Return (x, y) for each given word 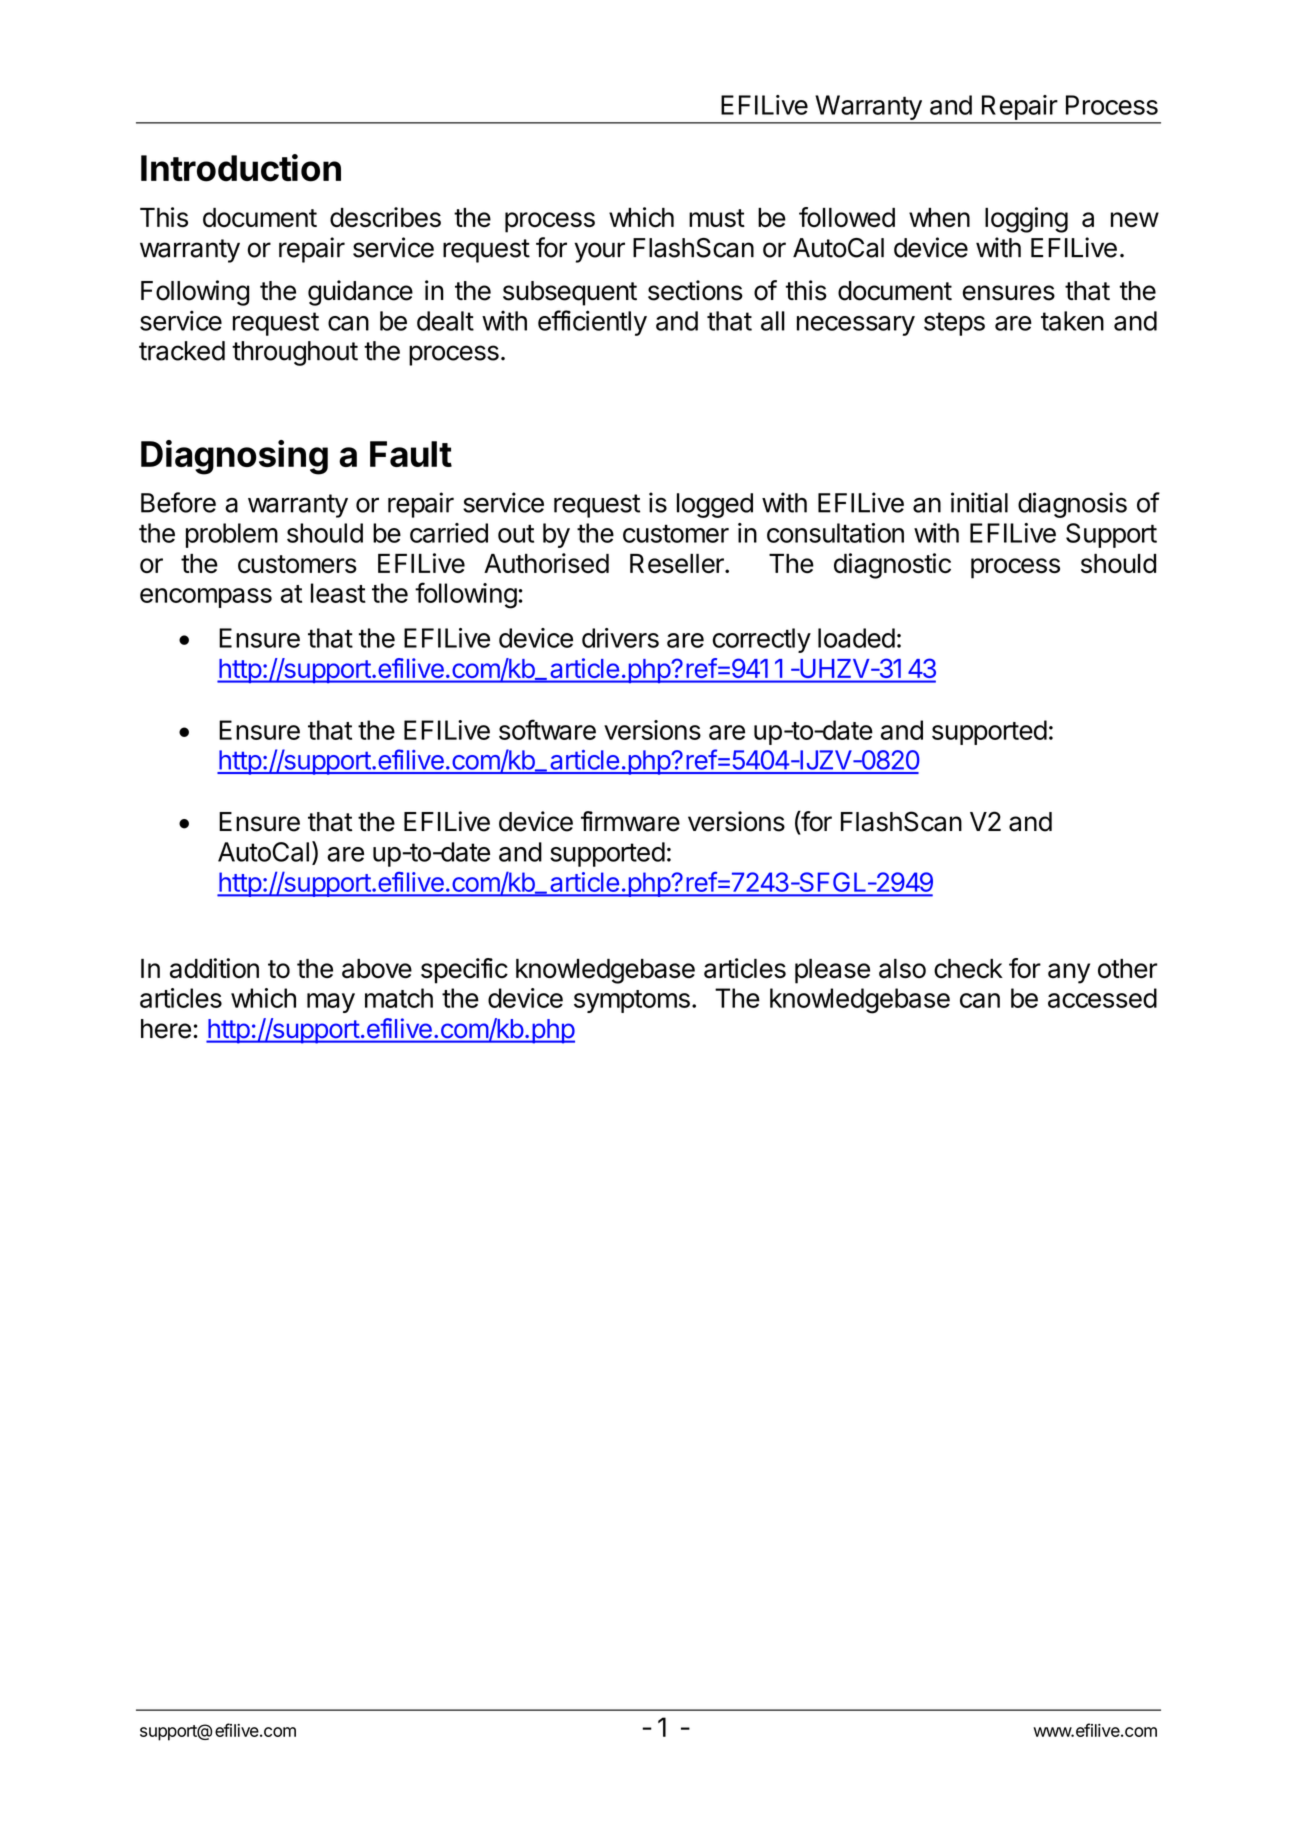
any (1069, 973)
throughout (295, 353)
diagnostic (892, 566)
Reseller (678, 563)
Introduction (241, 168)
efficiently (592, 323)
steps (954, 324)
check (968, 969)
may (331, 1003)
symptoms (632, 1001)
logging (1026, 220)
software (547, 729)
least (338, 593)
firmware (630, 821)
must (717, 218)
